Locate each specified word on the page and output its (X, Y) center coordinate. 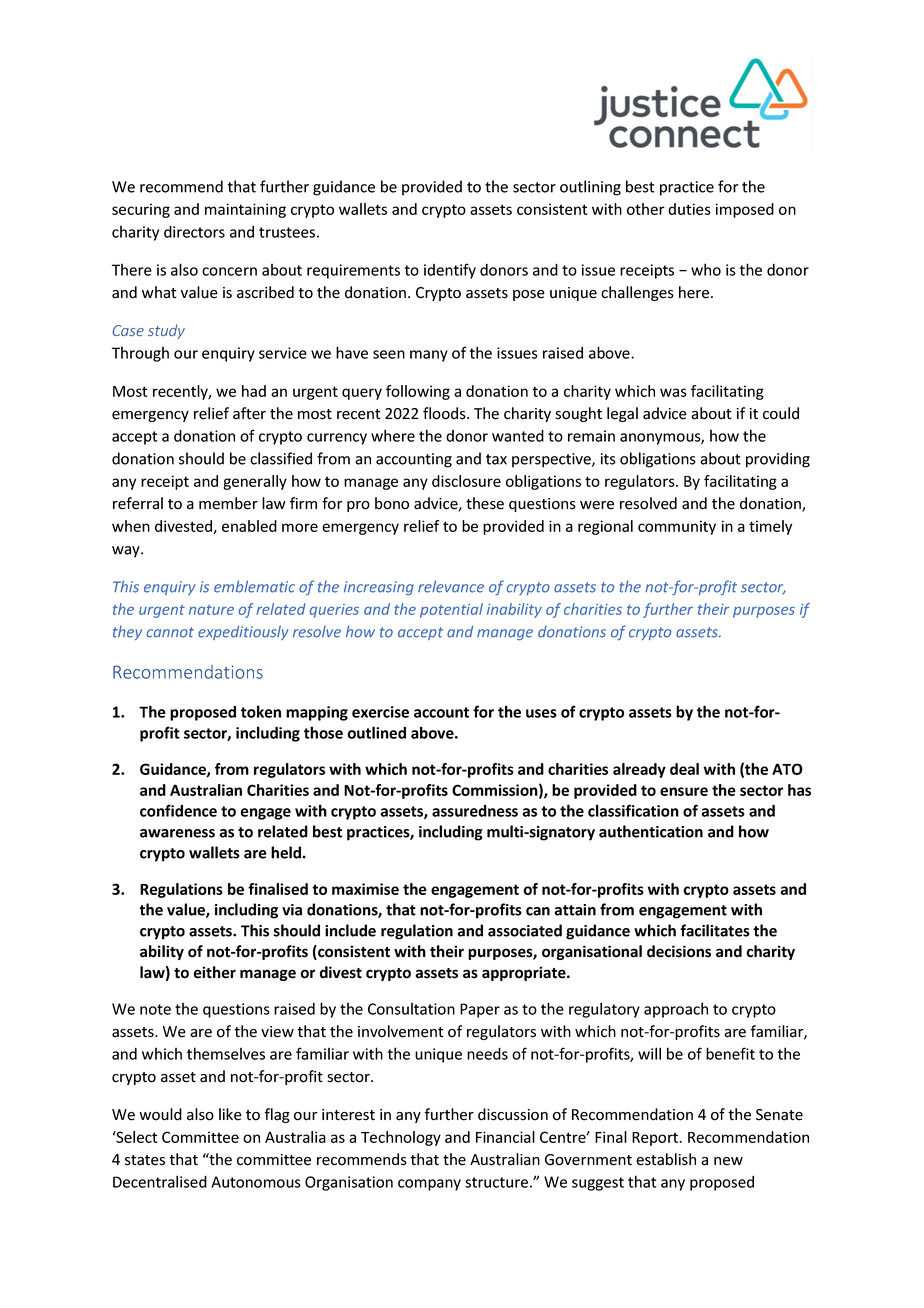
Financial (505, 1137)
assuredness (475, 811)
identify (450, 271)
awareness (177, 833)
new (728, 1161)
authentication (651, 831)
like (230, 1114)
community (677, 527)
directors (194, 232)
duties (689, 209)
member (228, 503)
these (485, 503)
